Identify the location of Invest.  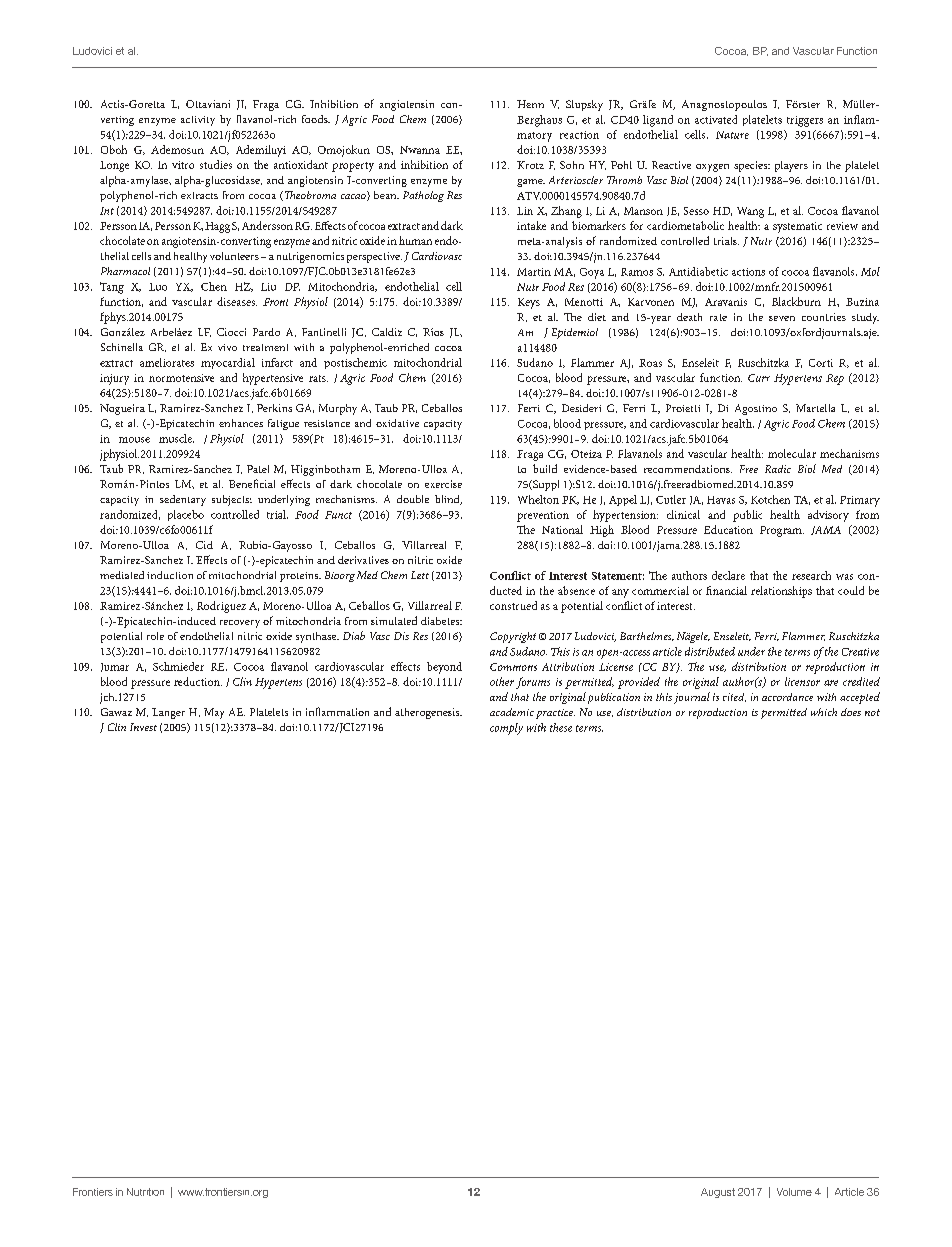
(143, 727).
